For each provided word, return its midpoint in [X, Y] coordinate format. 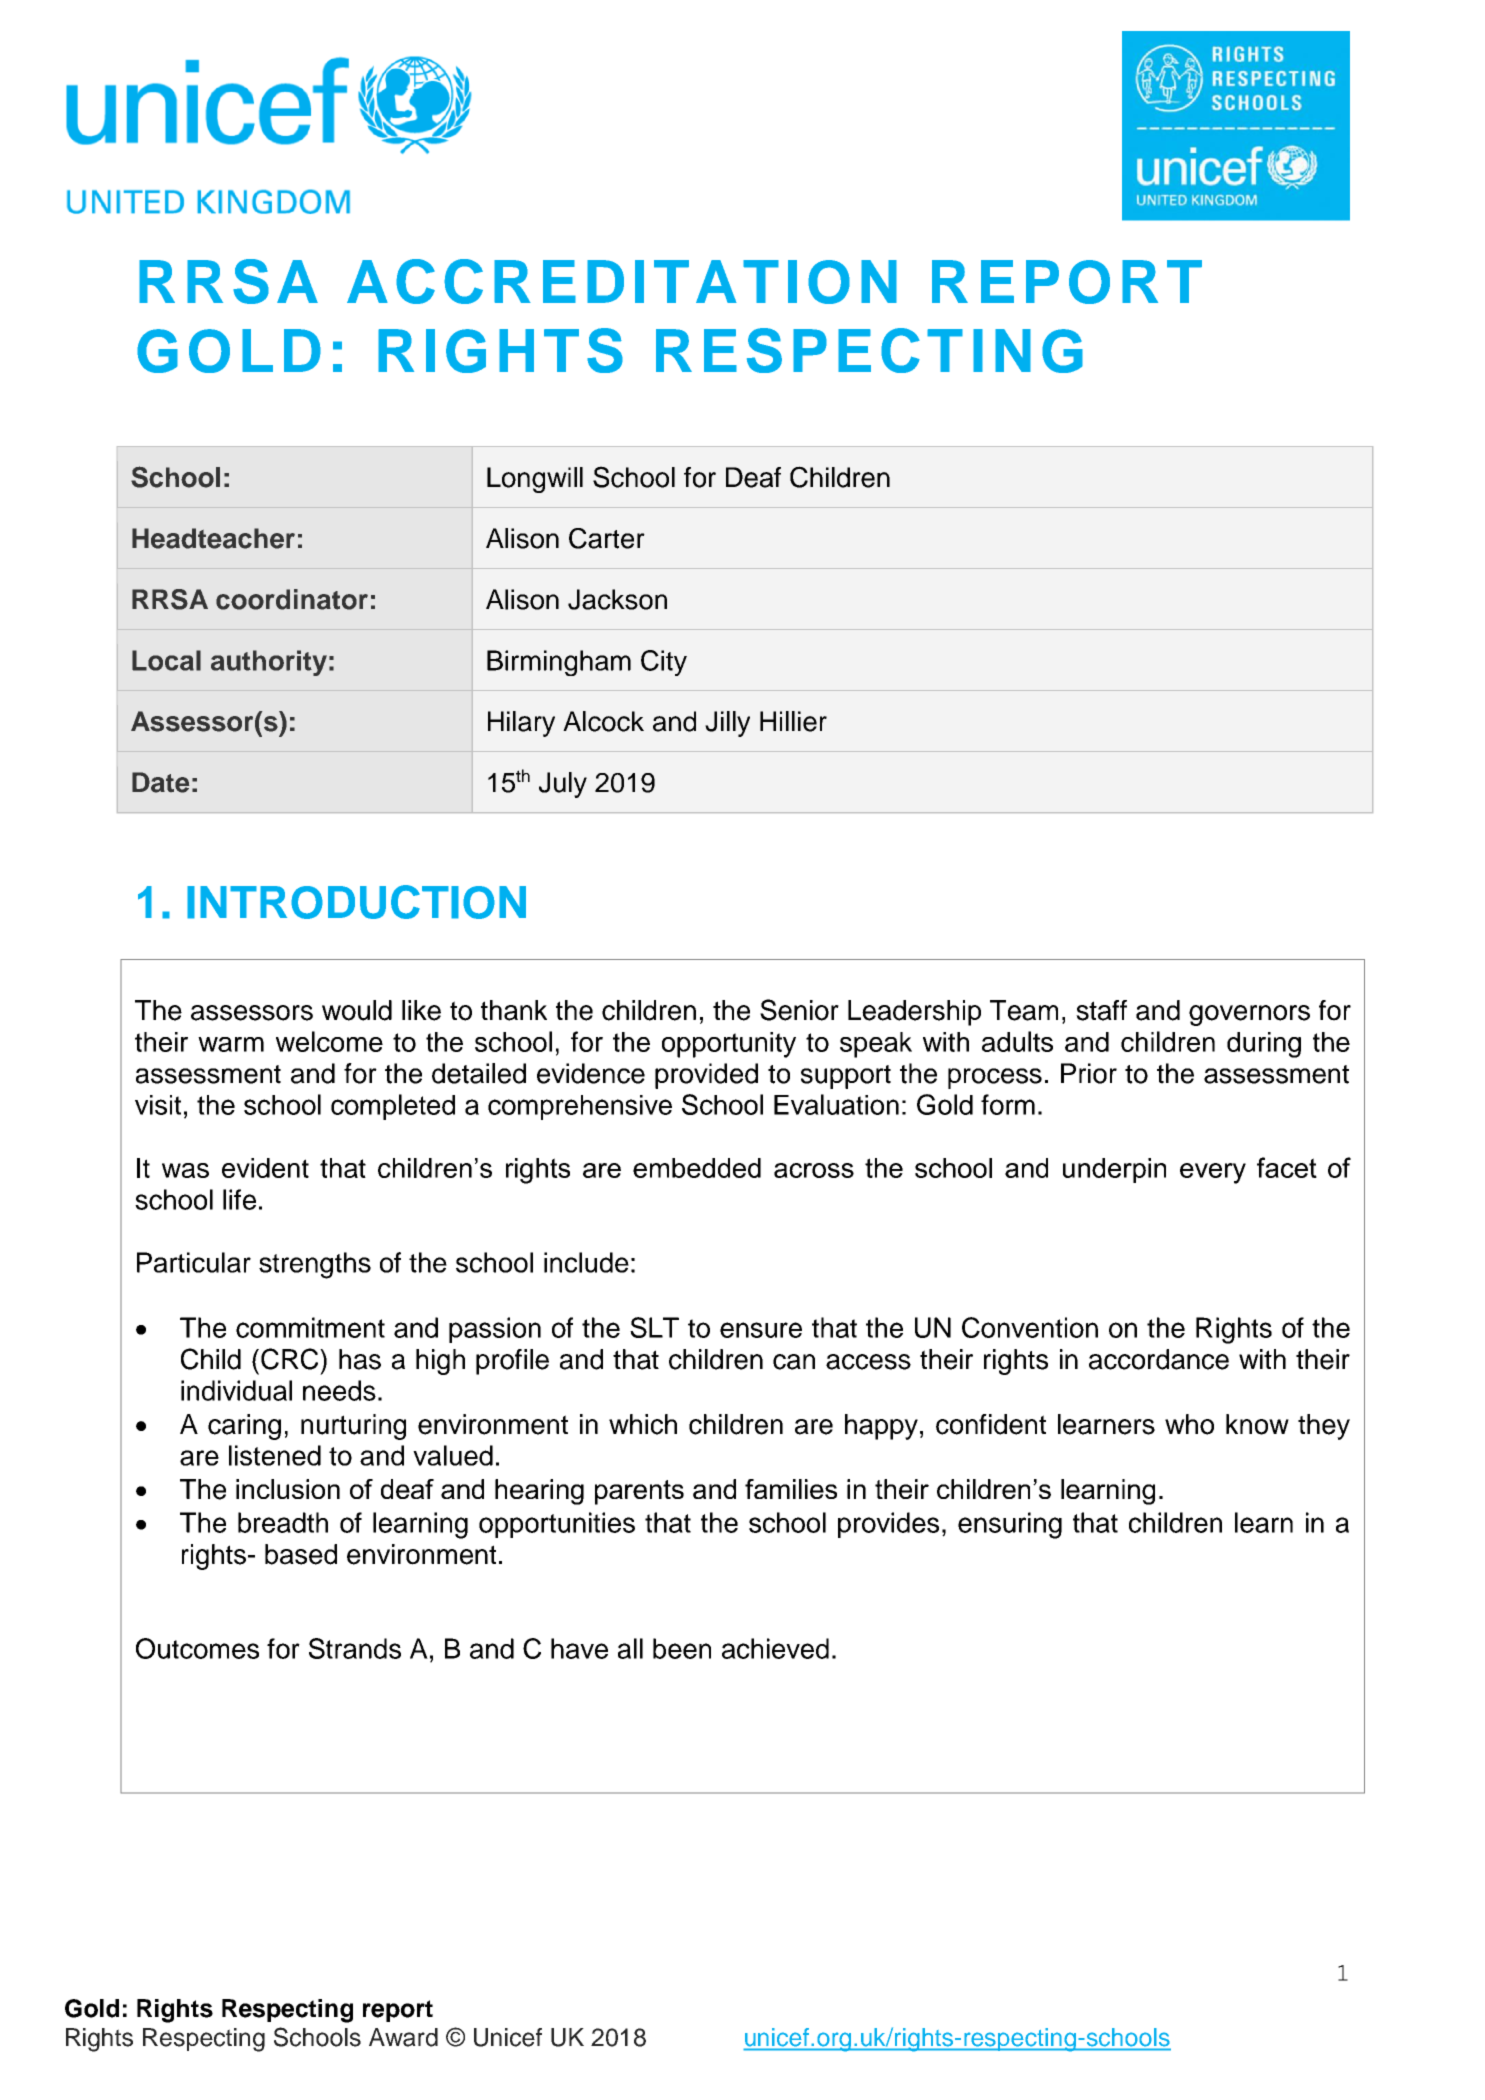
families [791, 1489]
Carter [607, 538]
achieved [775, 1648]
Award [403, 2037]
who [1189, 1424]
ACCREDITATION [622, 281]
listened [275, 1455]
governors [1249, 1015]
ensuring [1010, 1525]
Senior [799, 1010]
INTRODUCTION [356, 902]
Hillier [793, 721]
